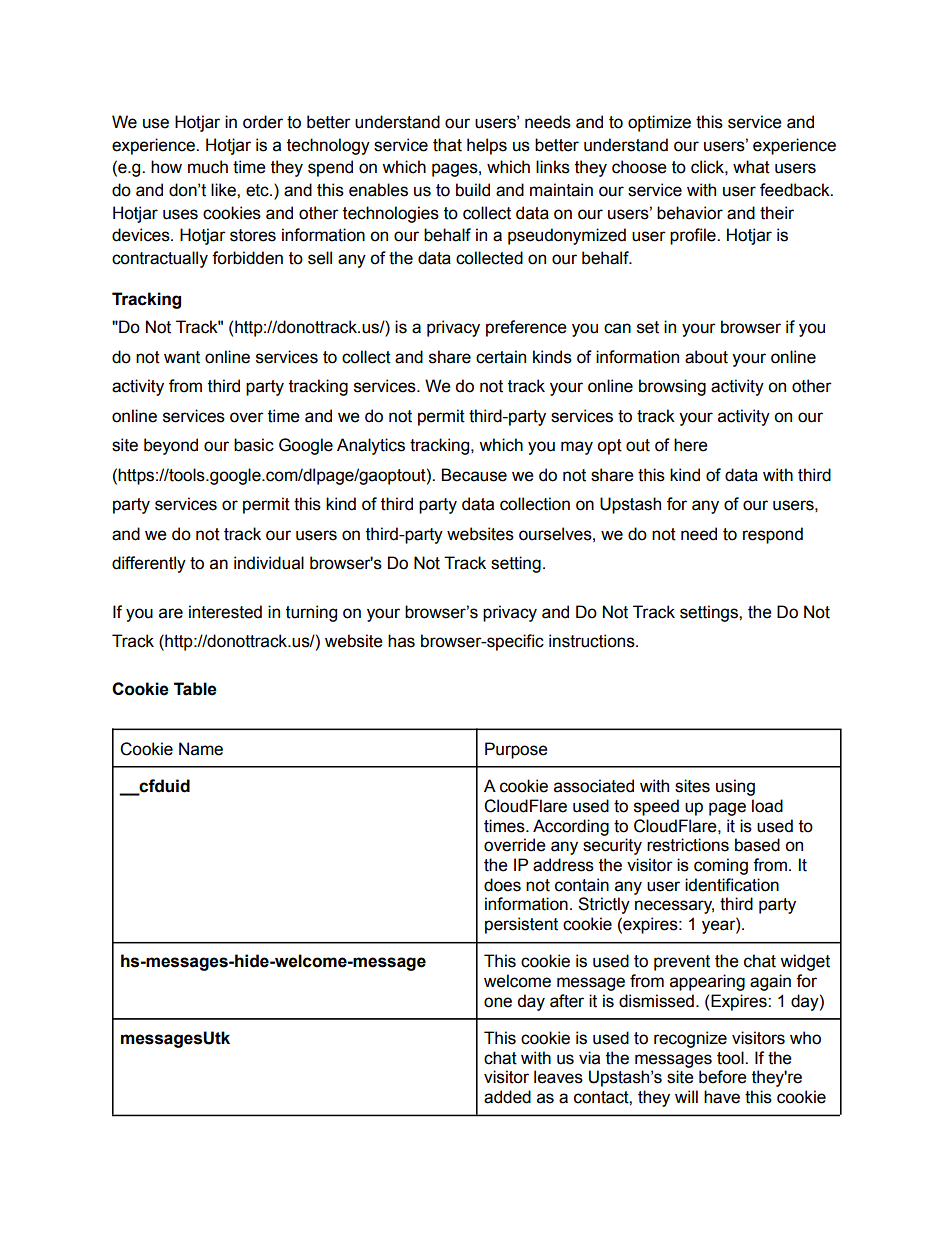  What do you see at coordinates (208, 167) in the screenshot?
I see `much` at bounding box center [208, 167].
